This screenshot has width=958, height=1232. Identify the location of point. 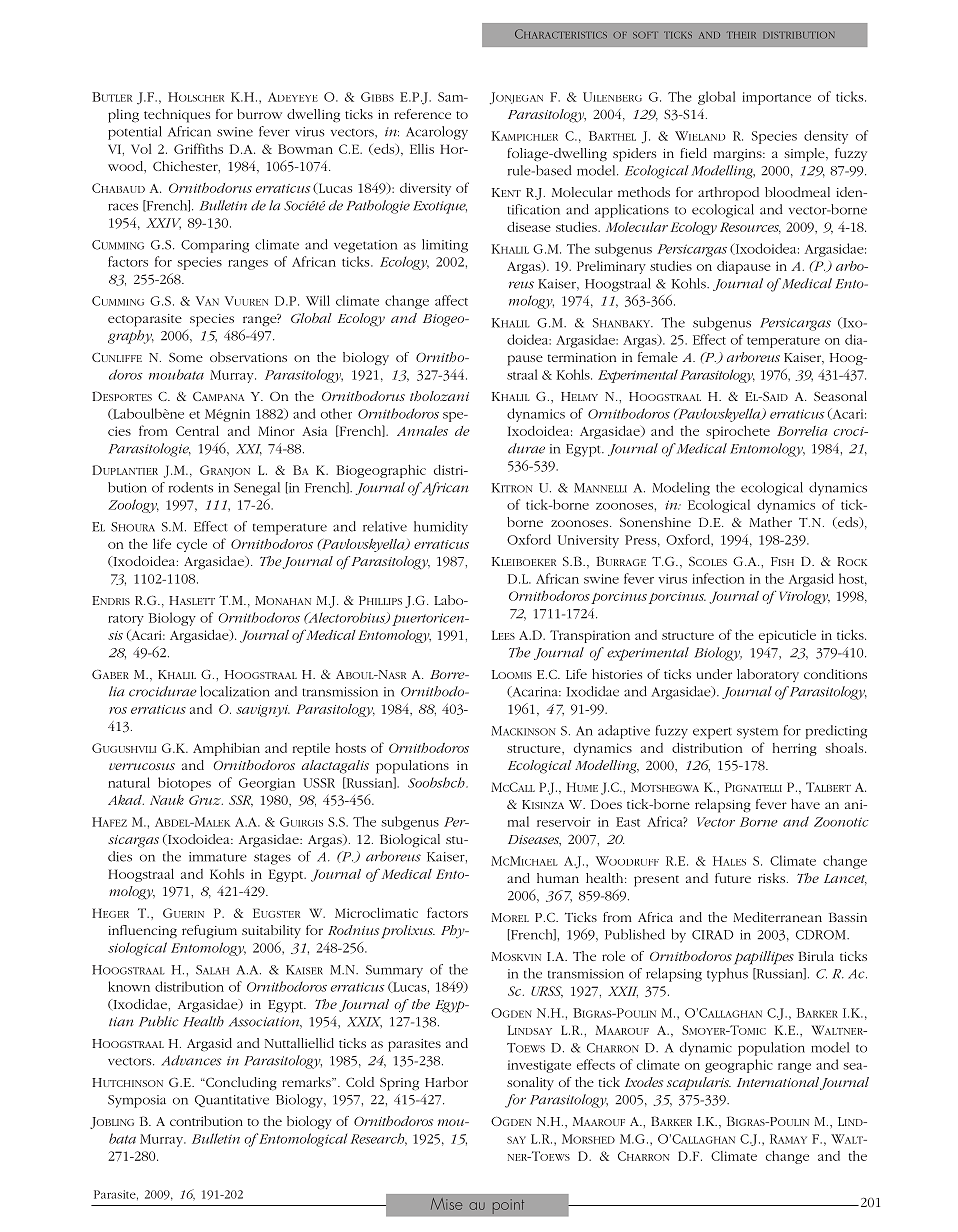
(508, 1206).
